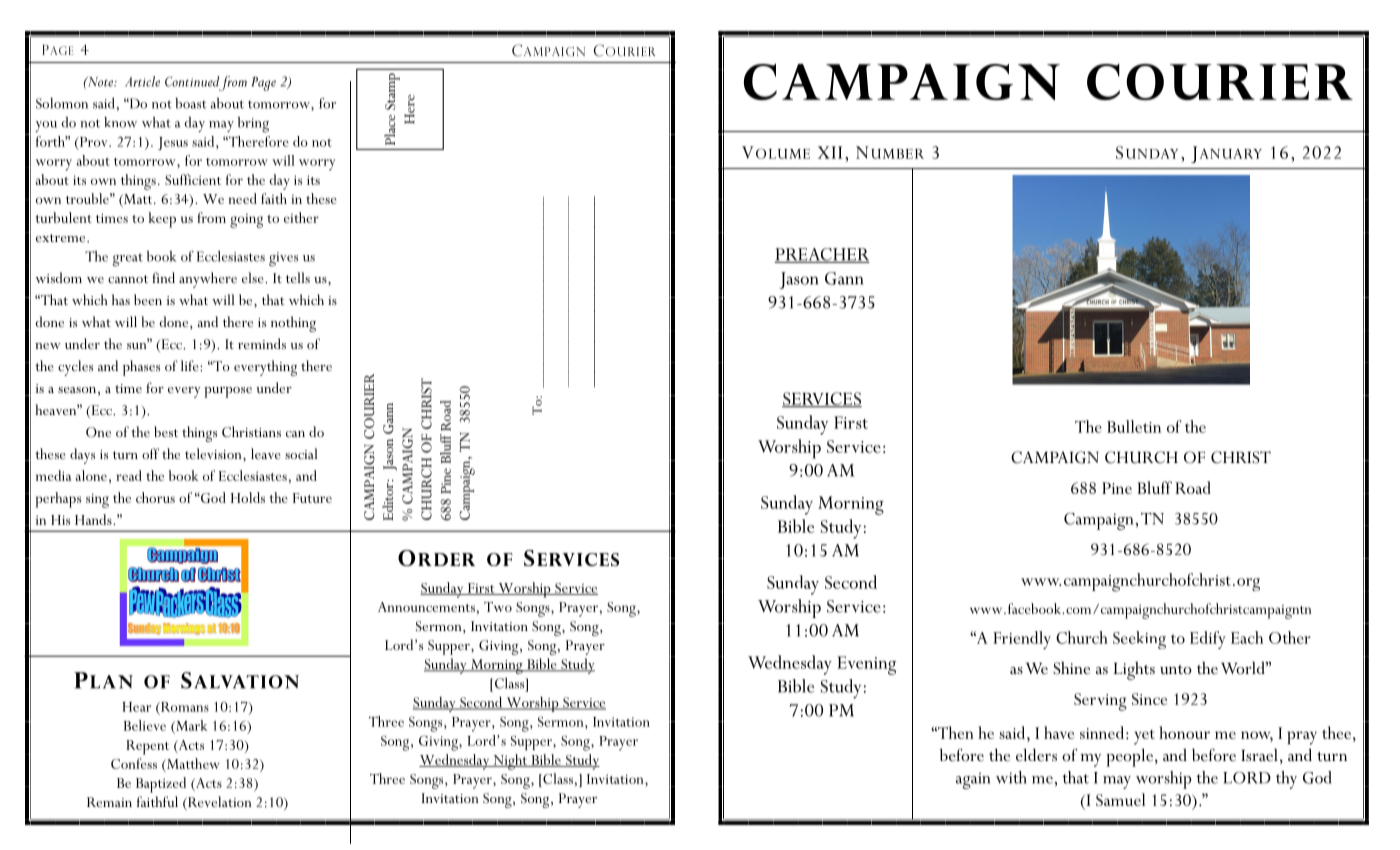  What do you see at coordinates (253, 125) in the document?
I see `bring` at bounding box center [253, 125].
